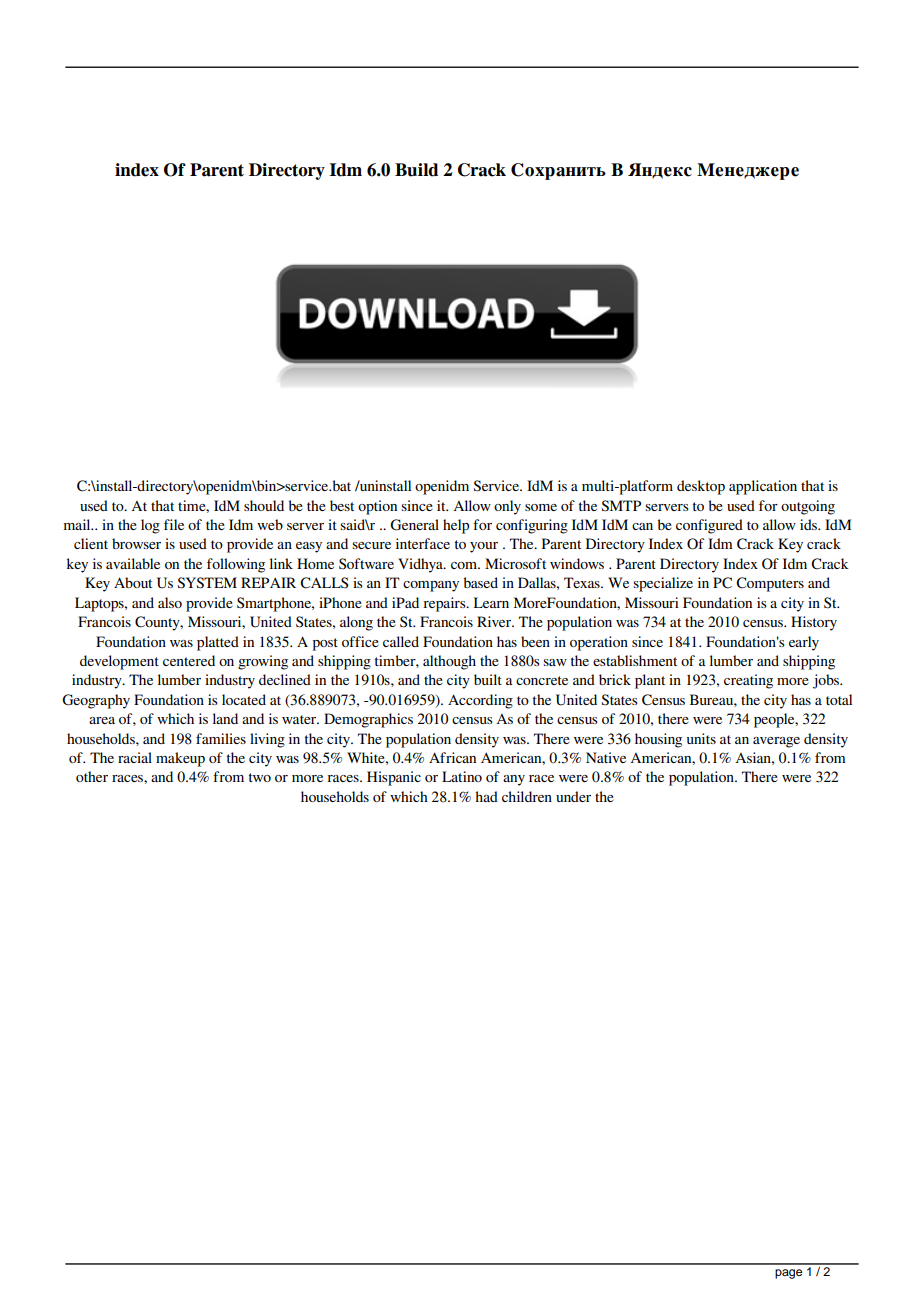 This screenshot has height=1308, width=924. I want to click on under, so click(573, 796).
